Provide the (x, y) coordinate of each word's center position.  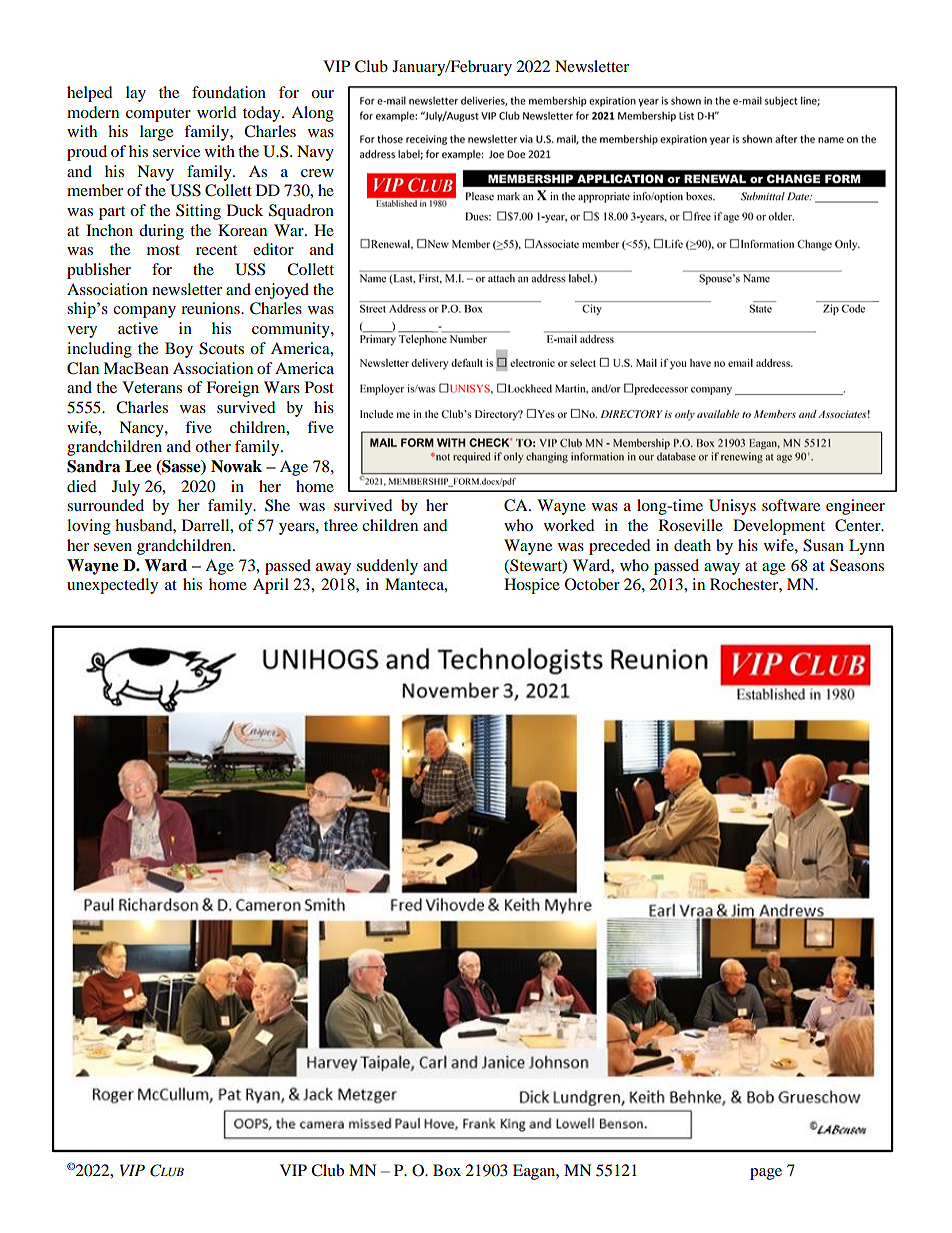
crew (317, 173)
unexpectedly (112, 586)
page (766, 1174)
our (322, 94)
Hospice (532, 586)
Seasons (857, 565)
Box (447, 1170)
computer (158, 115)
